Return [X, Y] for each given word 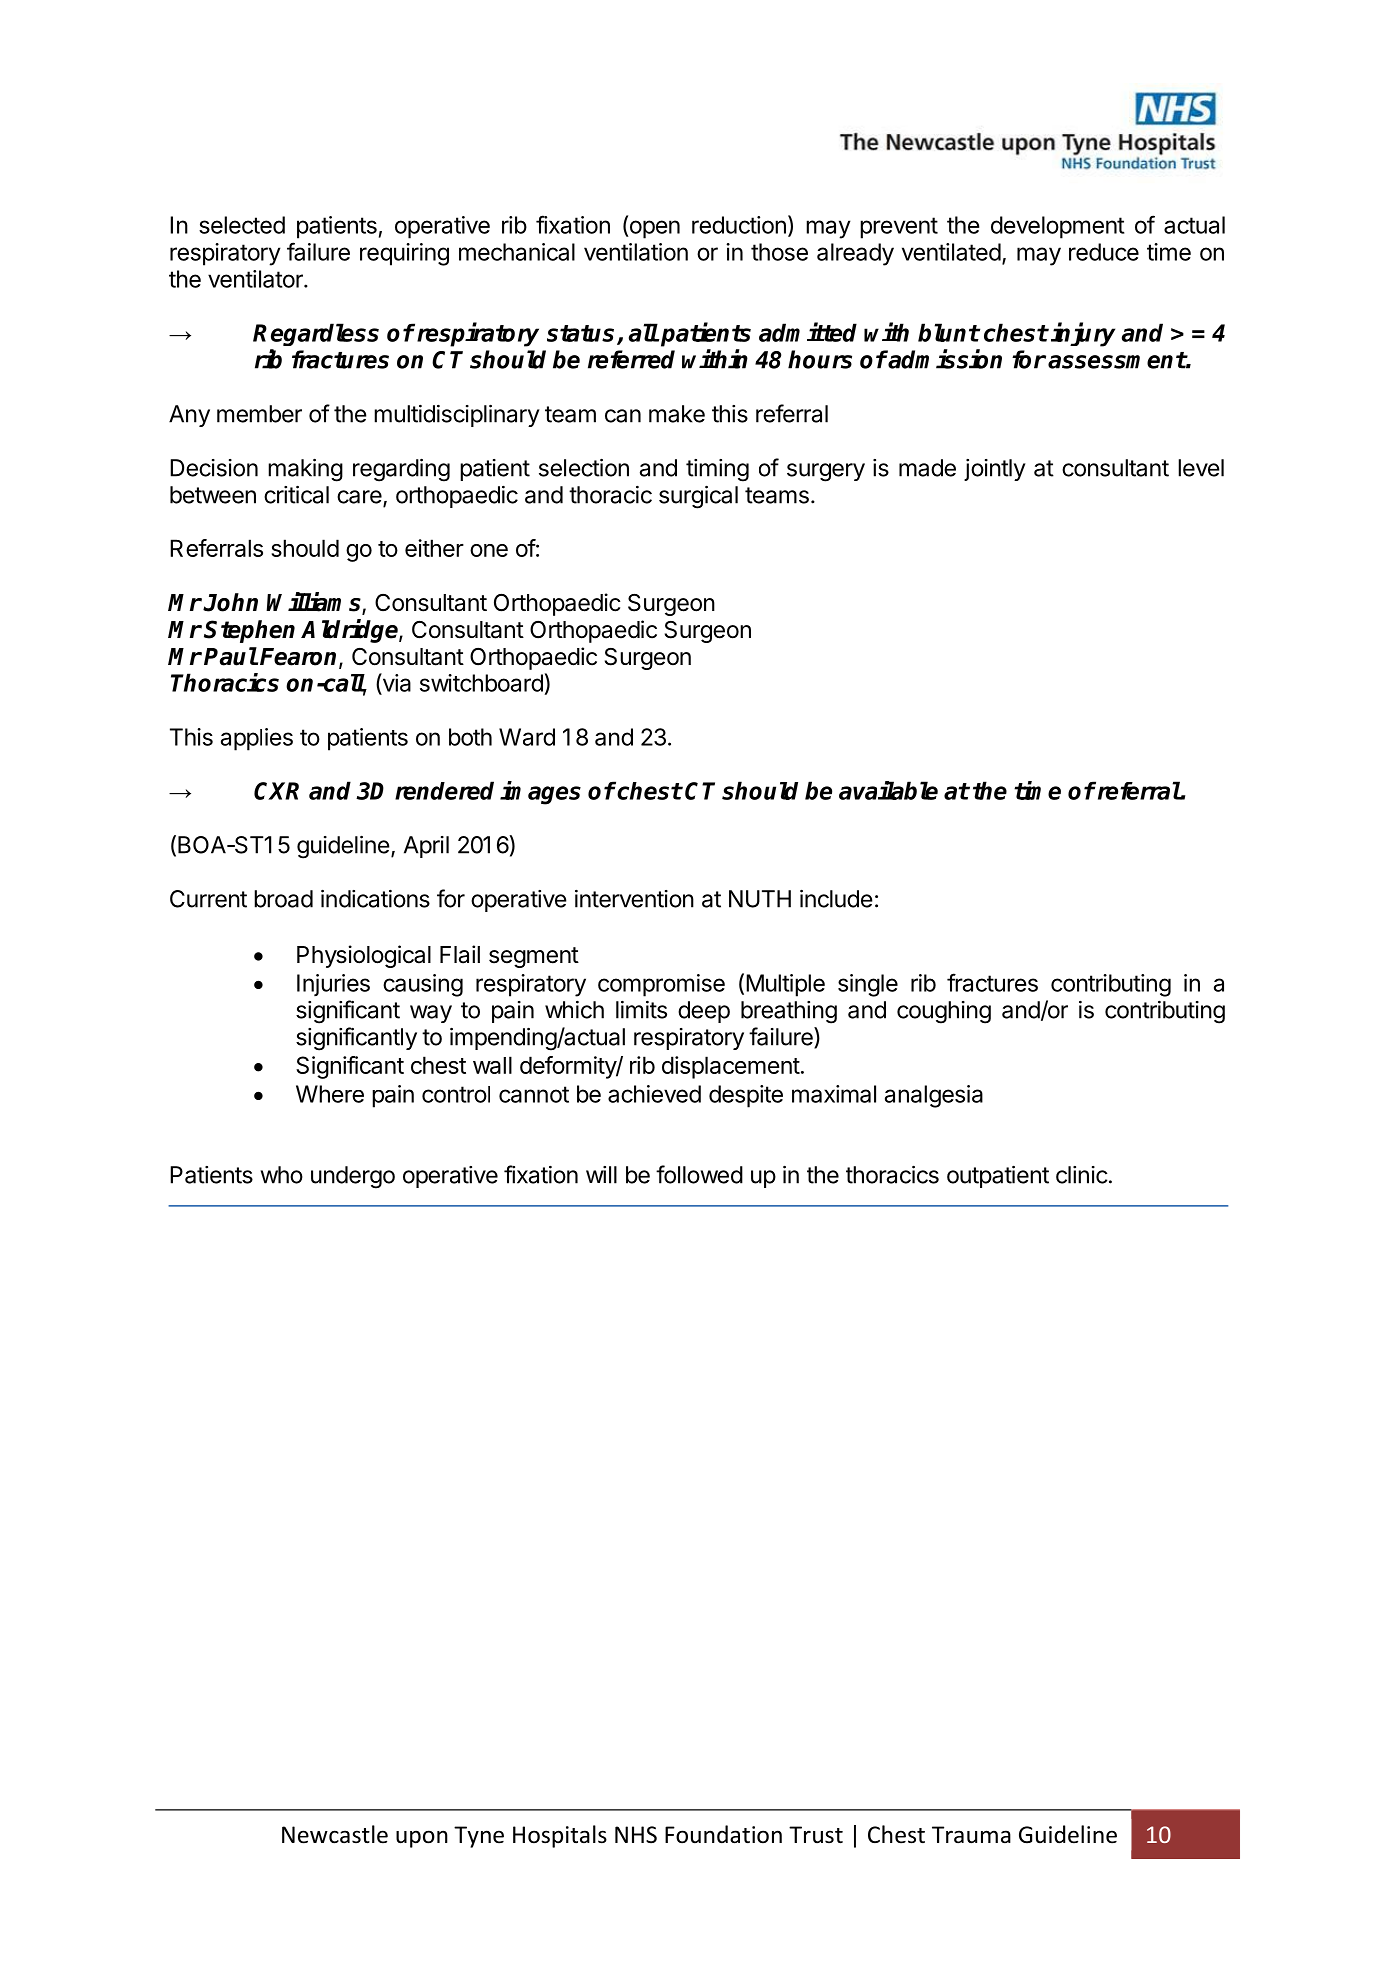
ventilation [636, 252]
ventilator [256, 279]
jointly [995, 470]
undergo [353, 1177]
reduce [1104, 252]
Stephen [249, 631]
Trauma [971, 1835]
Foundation [723, 1834]
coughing [944, 1012]
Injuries [333, 985]
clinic [1081, 1175]
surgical [698, 497]
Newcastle [335, 1834]
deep [704, 1012]
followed [699, 1174]
